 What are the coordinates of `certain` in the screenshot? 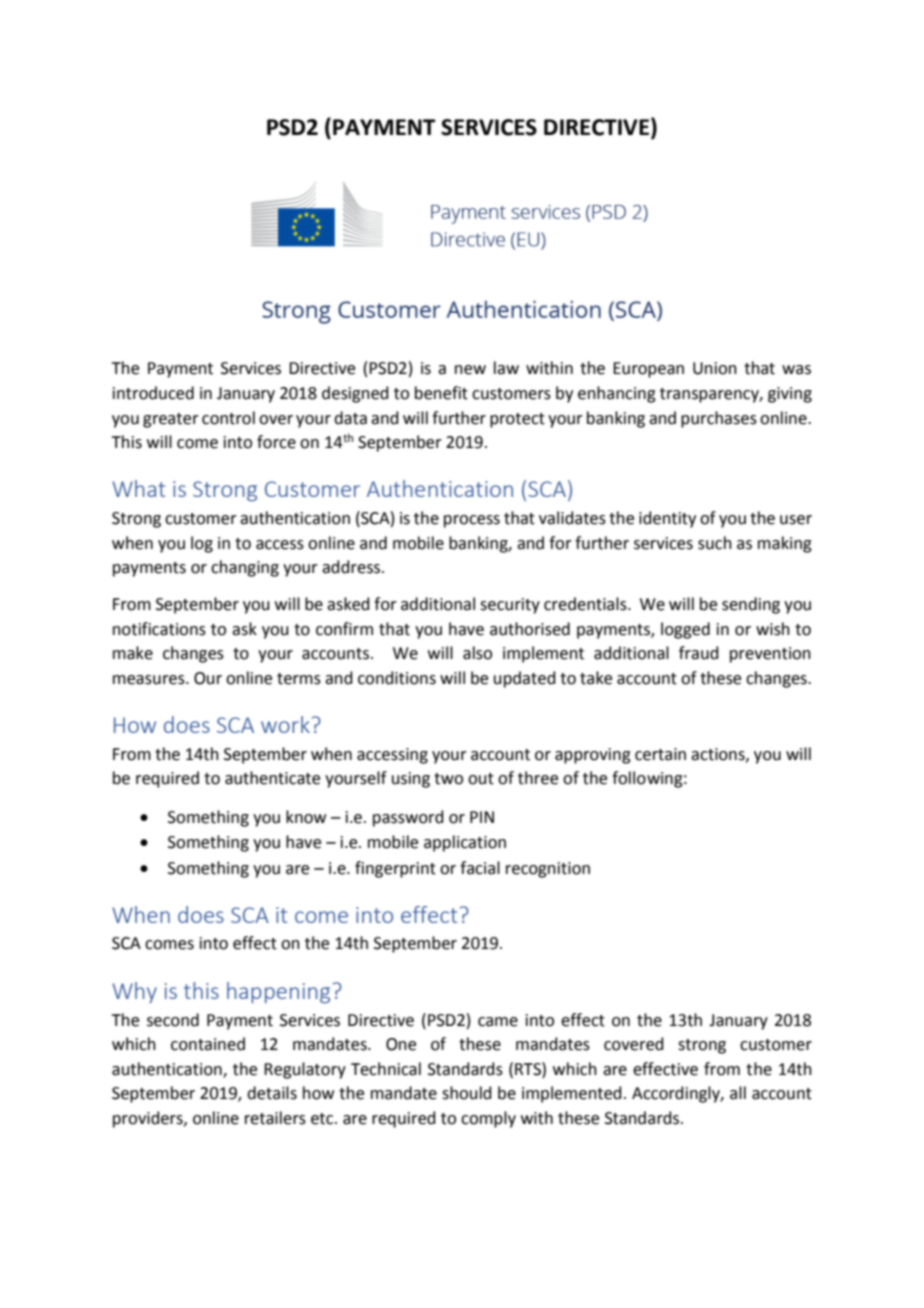 It's located at (660, 754).
